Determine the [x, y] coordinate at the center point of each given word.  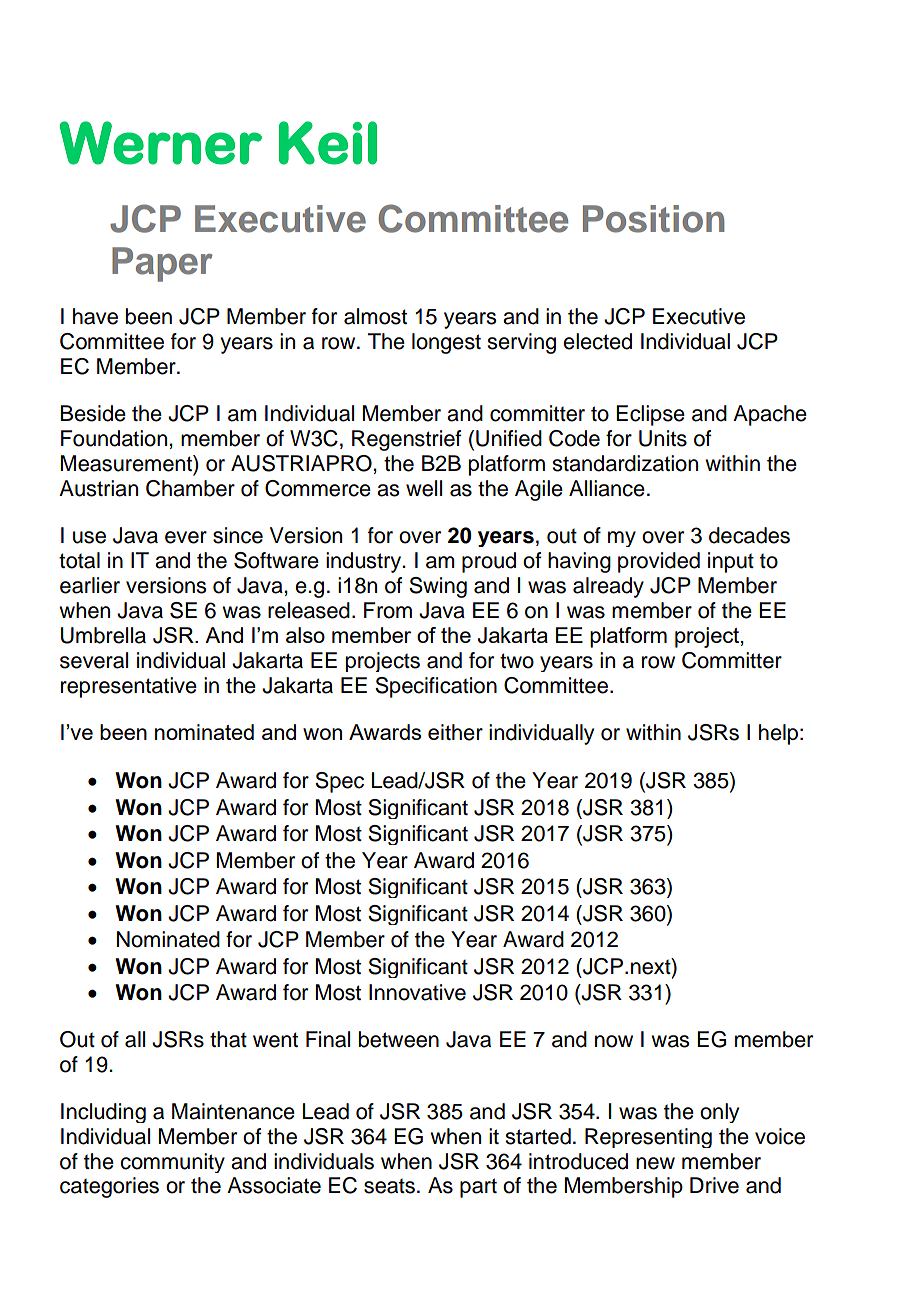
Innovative [417, 992]
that [228, 1039]
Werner [161, 143]
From [388, 610]
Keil [328, 143]
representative [129, 687]
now [614, 1041]
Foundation [115, 438]
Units [663, 438]
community [172, 1163]
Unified [509, 438]
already [608, 587]
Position [653, 219]
